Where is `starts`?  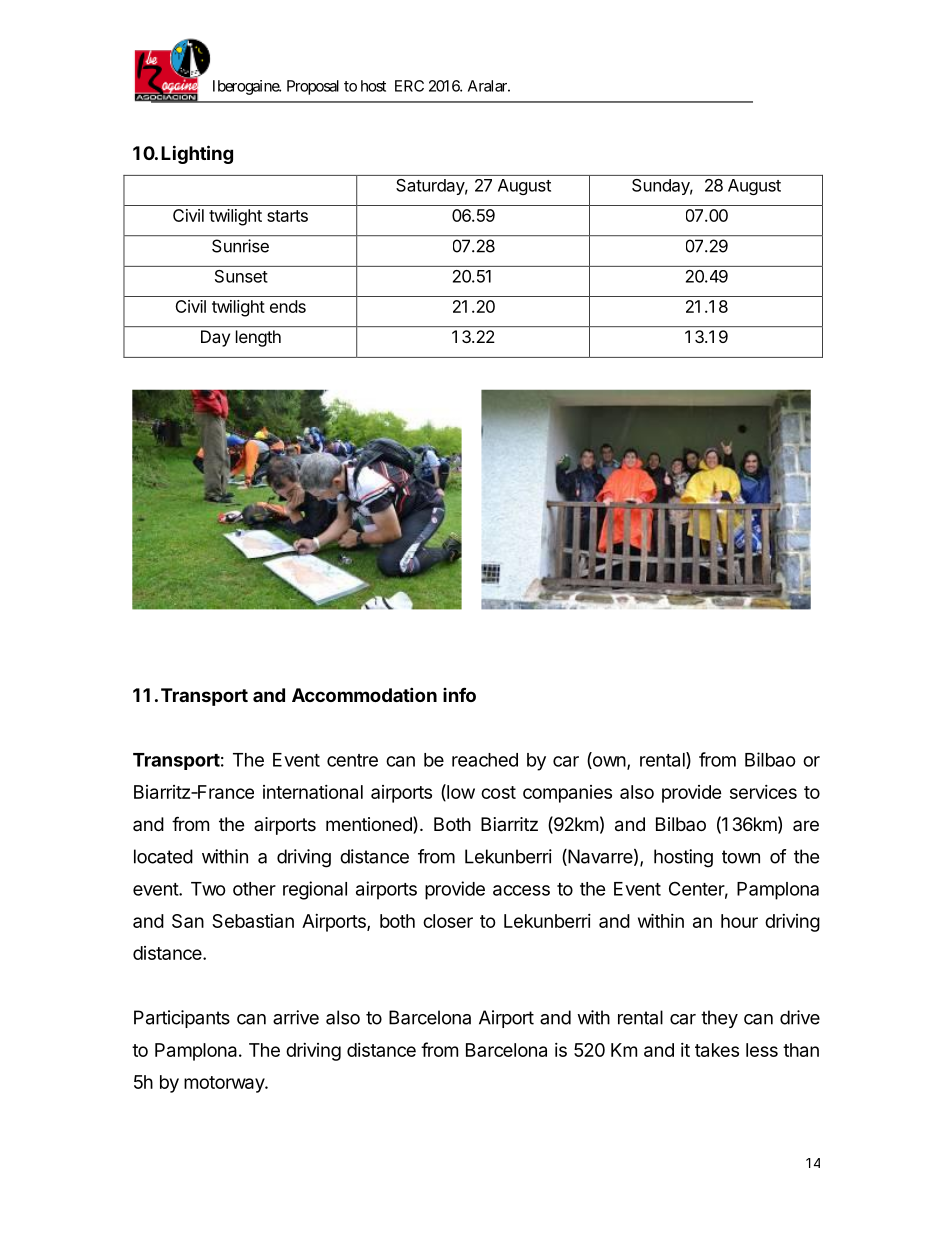
starts is located at coordinates (287, 216).
